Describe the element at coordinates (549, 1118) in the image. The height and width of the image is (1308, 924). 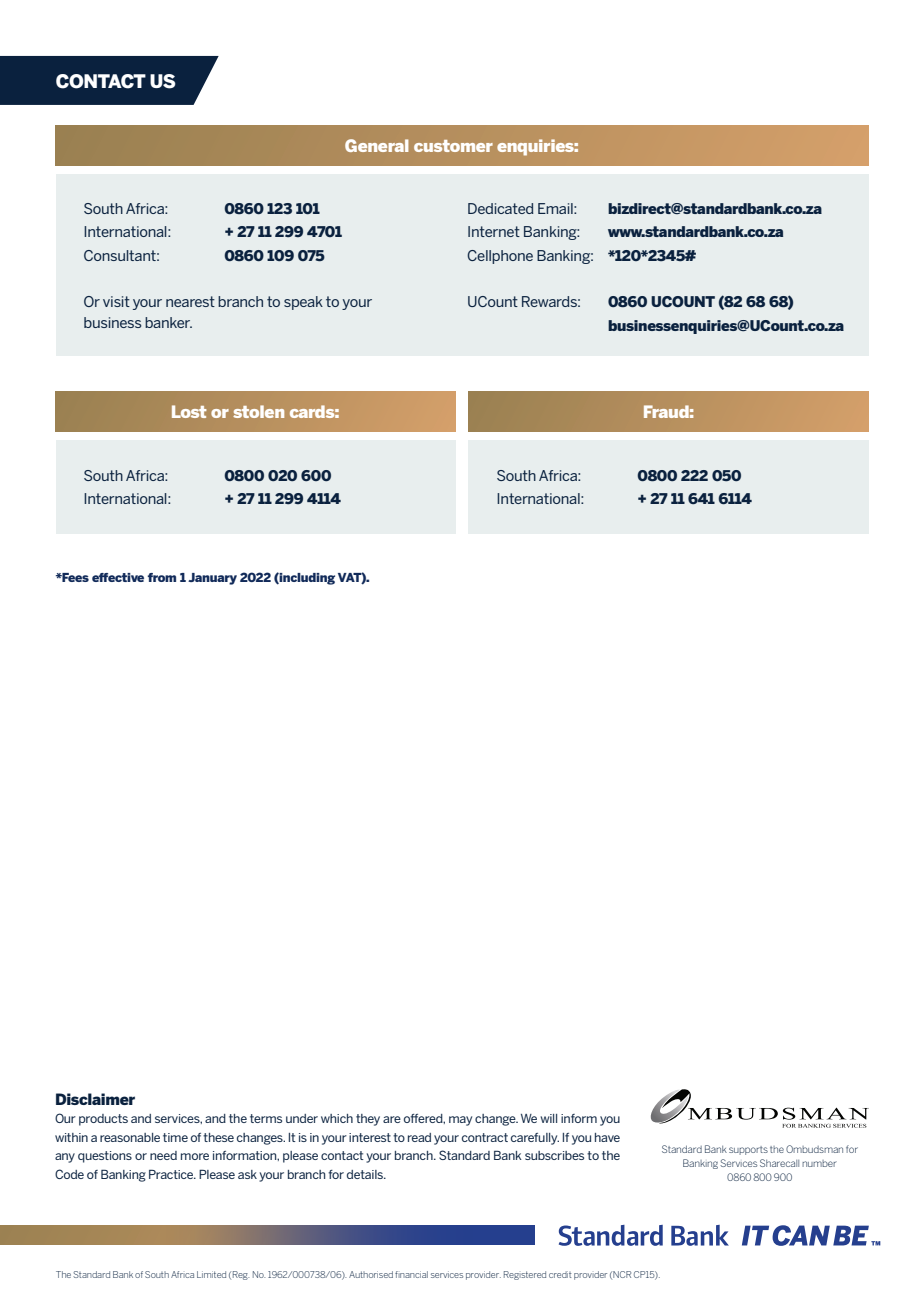
I see `will` at that location.
